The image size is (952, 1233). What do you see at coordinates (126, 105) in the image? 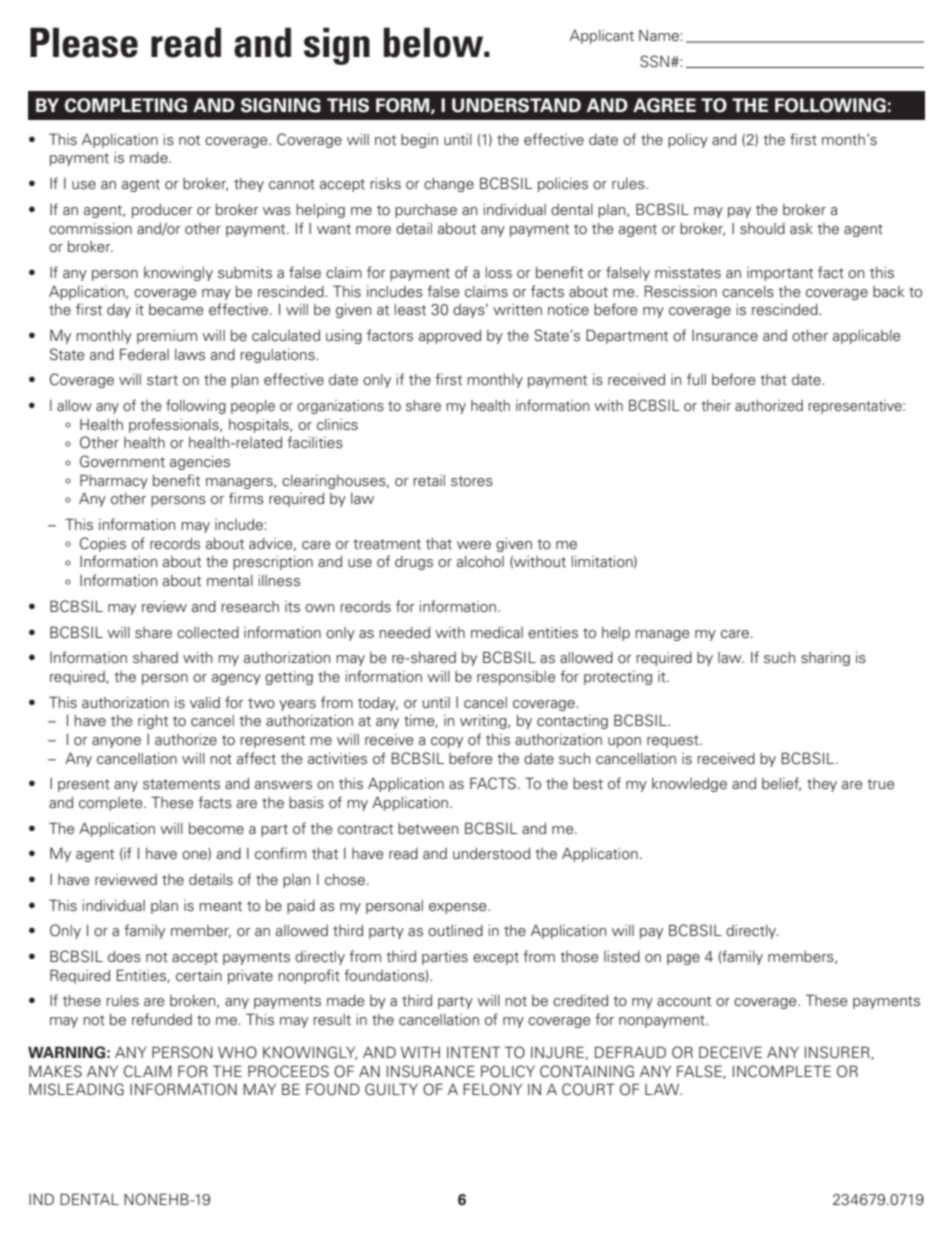
I see `COMPLETING` at bounding box center [126, 105].
